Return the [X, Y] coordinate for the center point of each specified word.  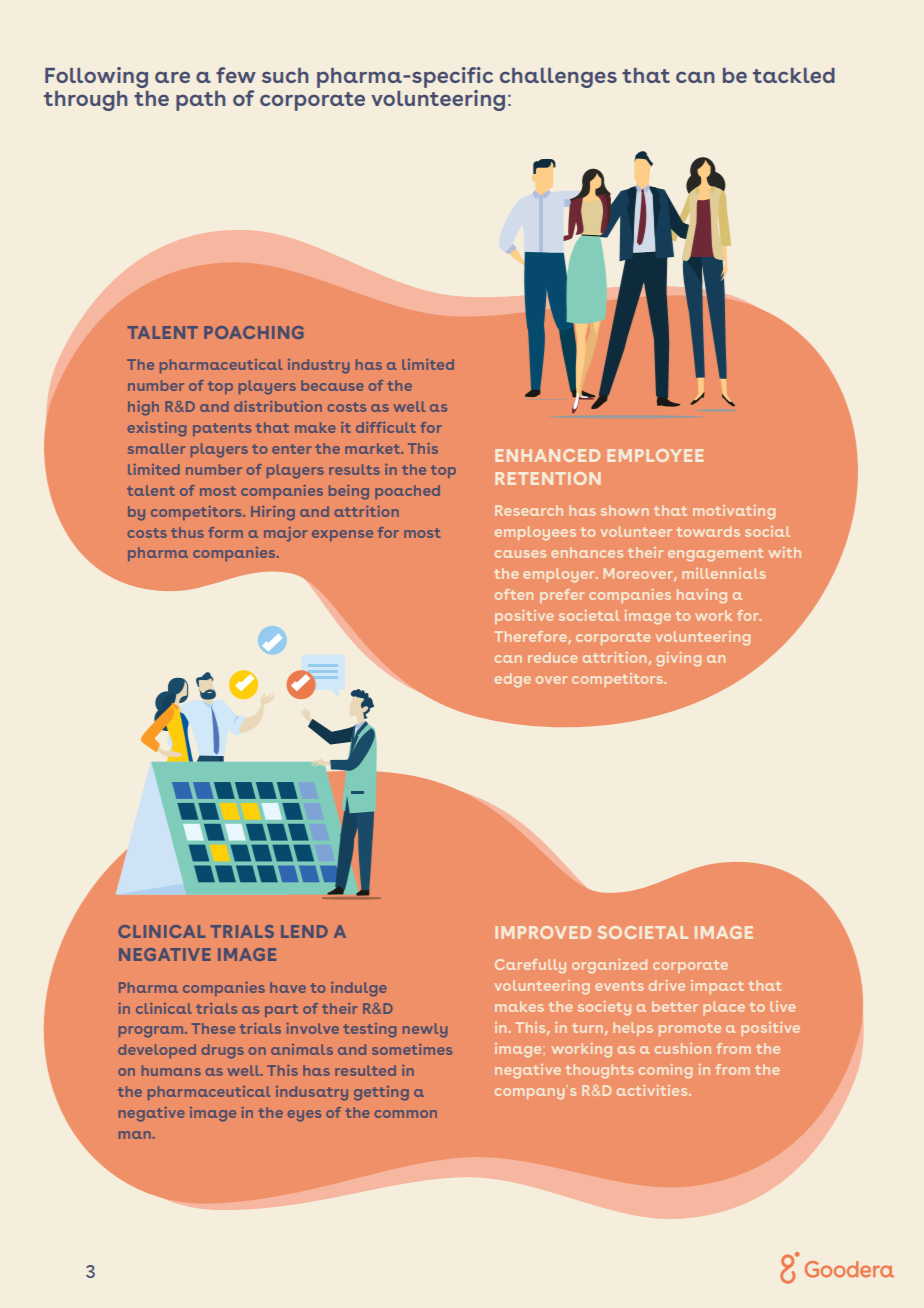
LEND [304, 931]
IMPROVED [543, 932]
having [702, 596]
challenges [558, 78]
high [143, 408]
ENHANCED [547, 455]
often [514, 594]
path [200, 101]
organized [609, 966]
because [332, 385]
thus [187, 532]
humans [171, 1070]
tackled [794, 75]
